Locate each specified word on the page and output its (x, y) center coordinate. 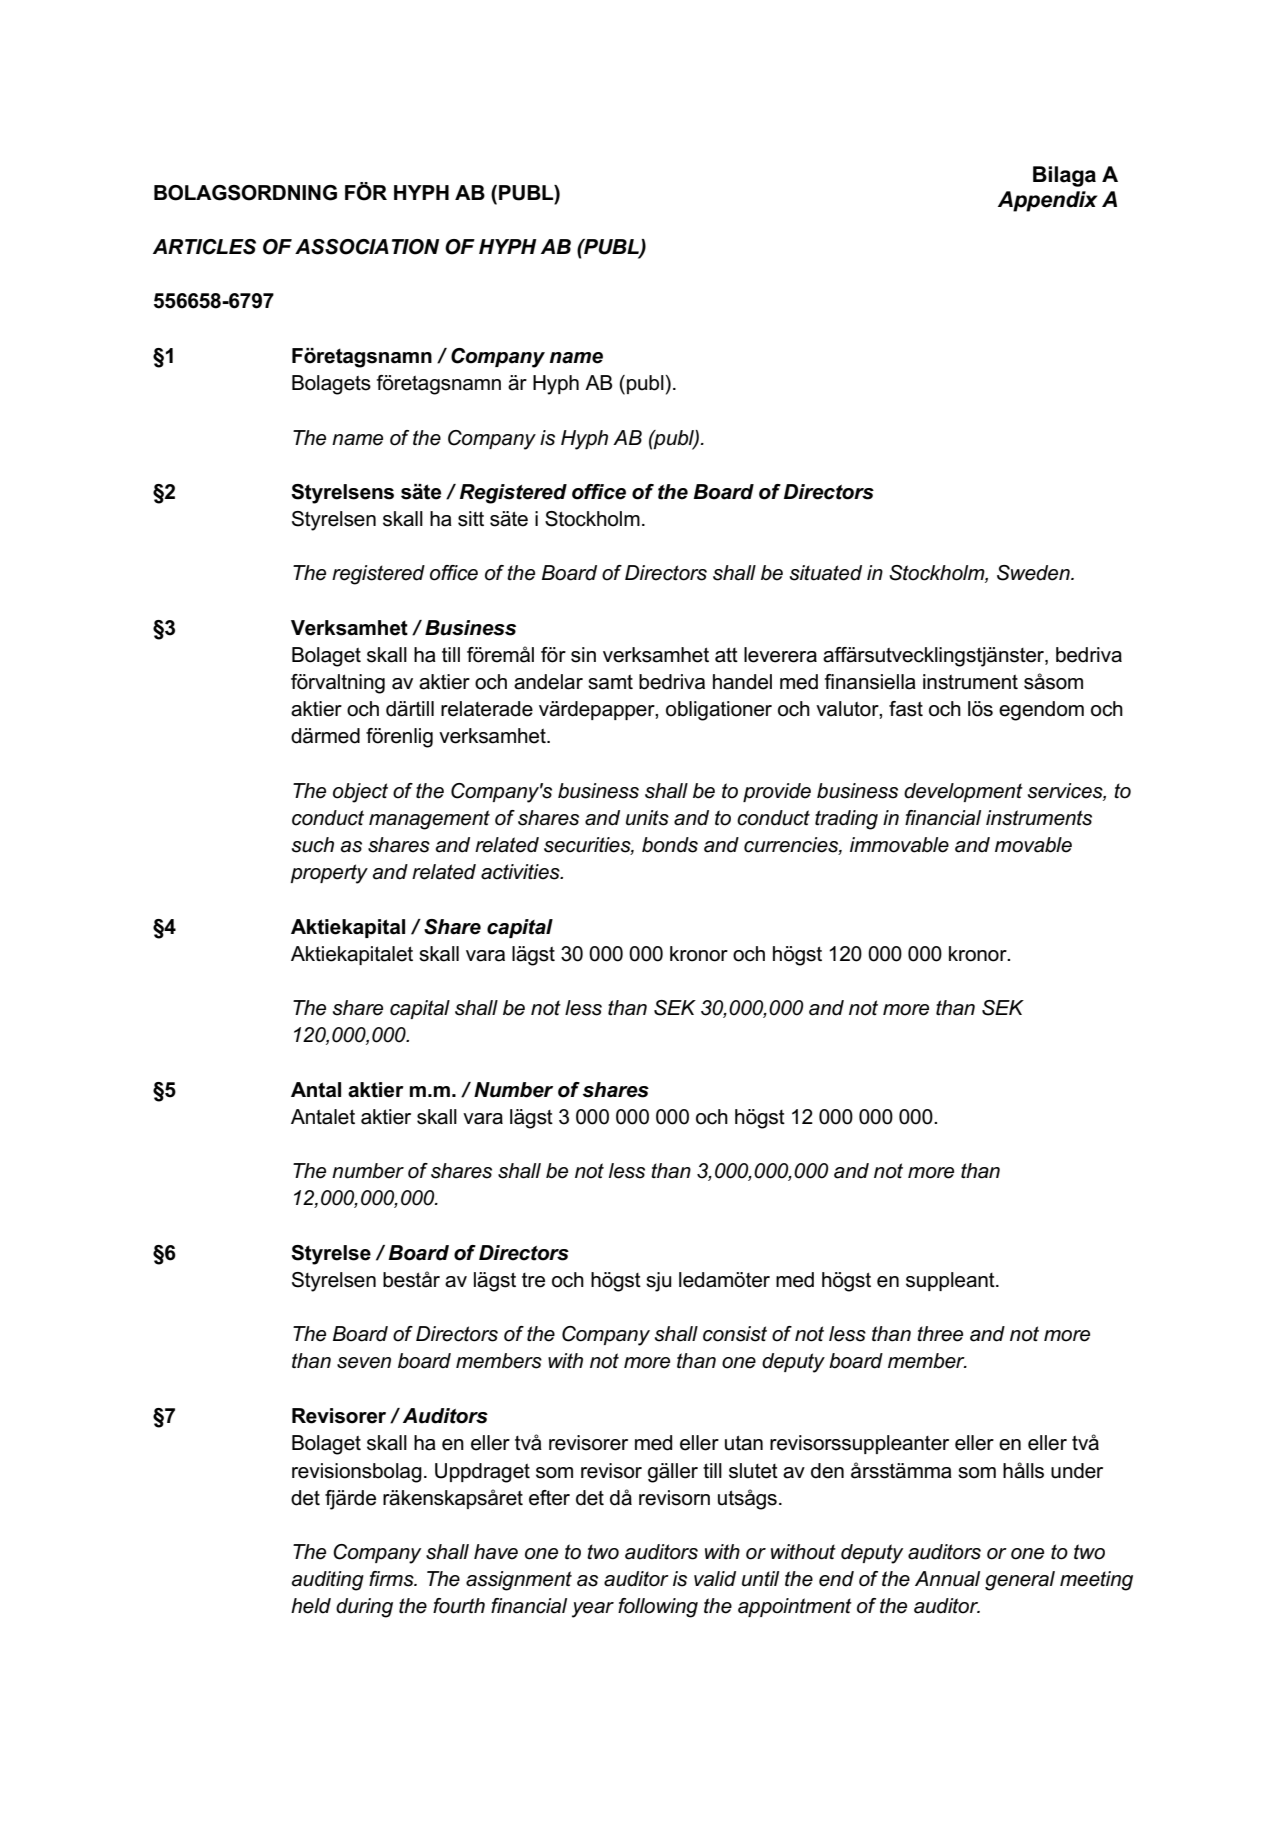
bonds (670, 845)
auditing (328, 1581)
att (726, 655)
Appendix (1047, 201)
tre (533, 1280)
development (963, 792)
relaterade (487, 709)
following (658, 1608)
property (329, 874)
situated (826, 573)
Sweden (1034, 573)
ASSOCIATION (367, 247)
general (1020, 1581)
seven (364, 1363)
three (940, 1334)
